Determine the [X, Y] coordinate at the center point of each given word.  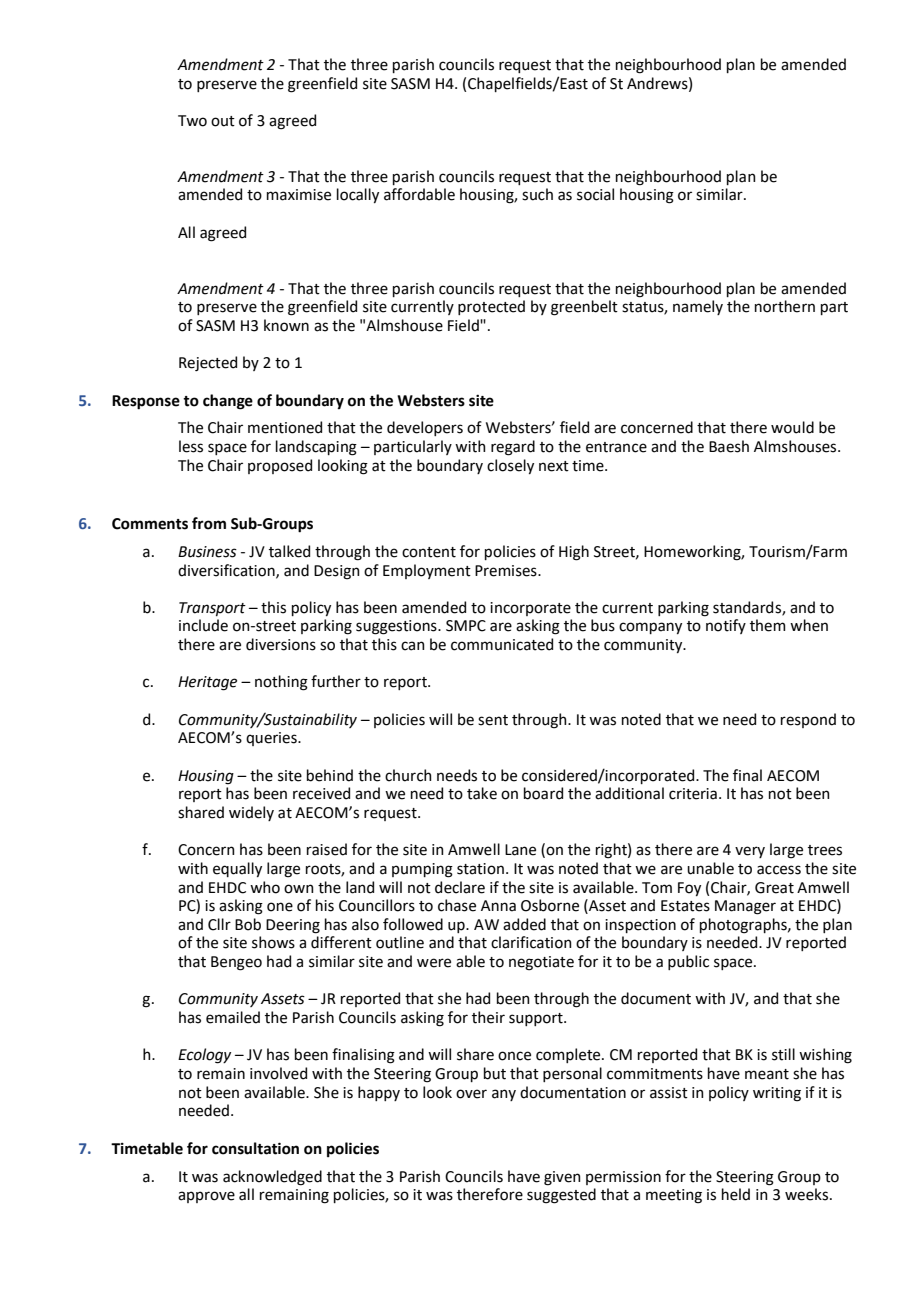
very [750, 852]
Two [192, 121]
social [595, 194]
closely [510, 466]
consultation [255, 1148]
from [209, 523]
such [537, 194]
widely [251, 813]
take [482, 793]
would [792, 427]
